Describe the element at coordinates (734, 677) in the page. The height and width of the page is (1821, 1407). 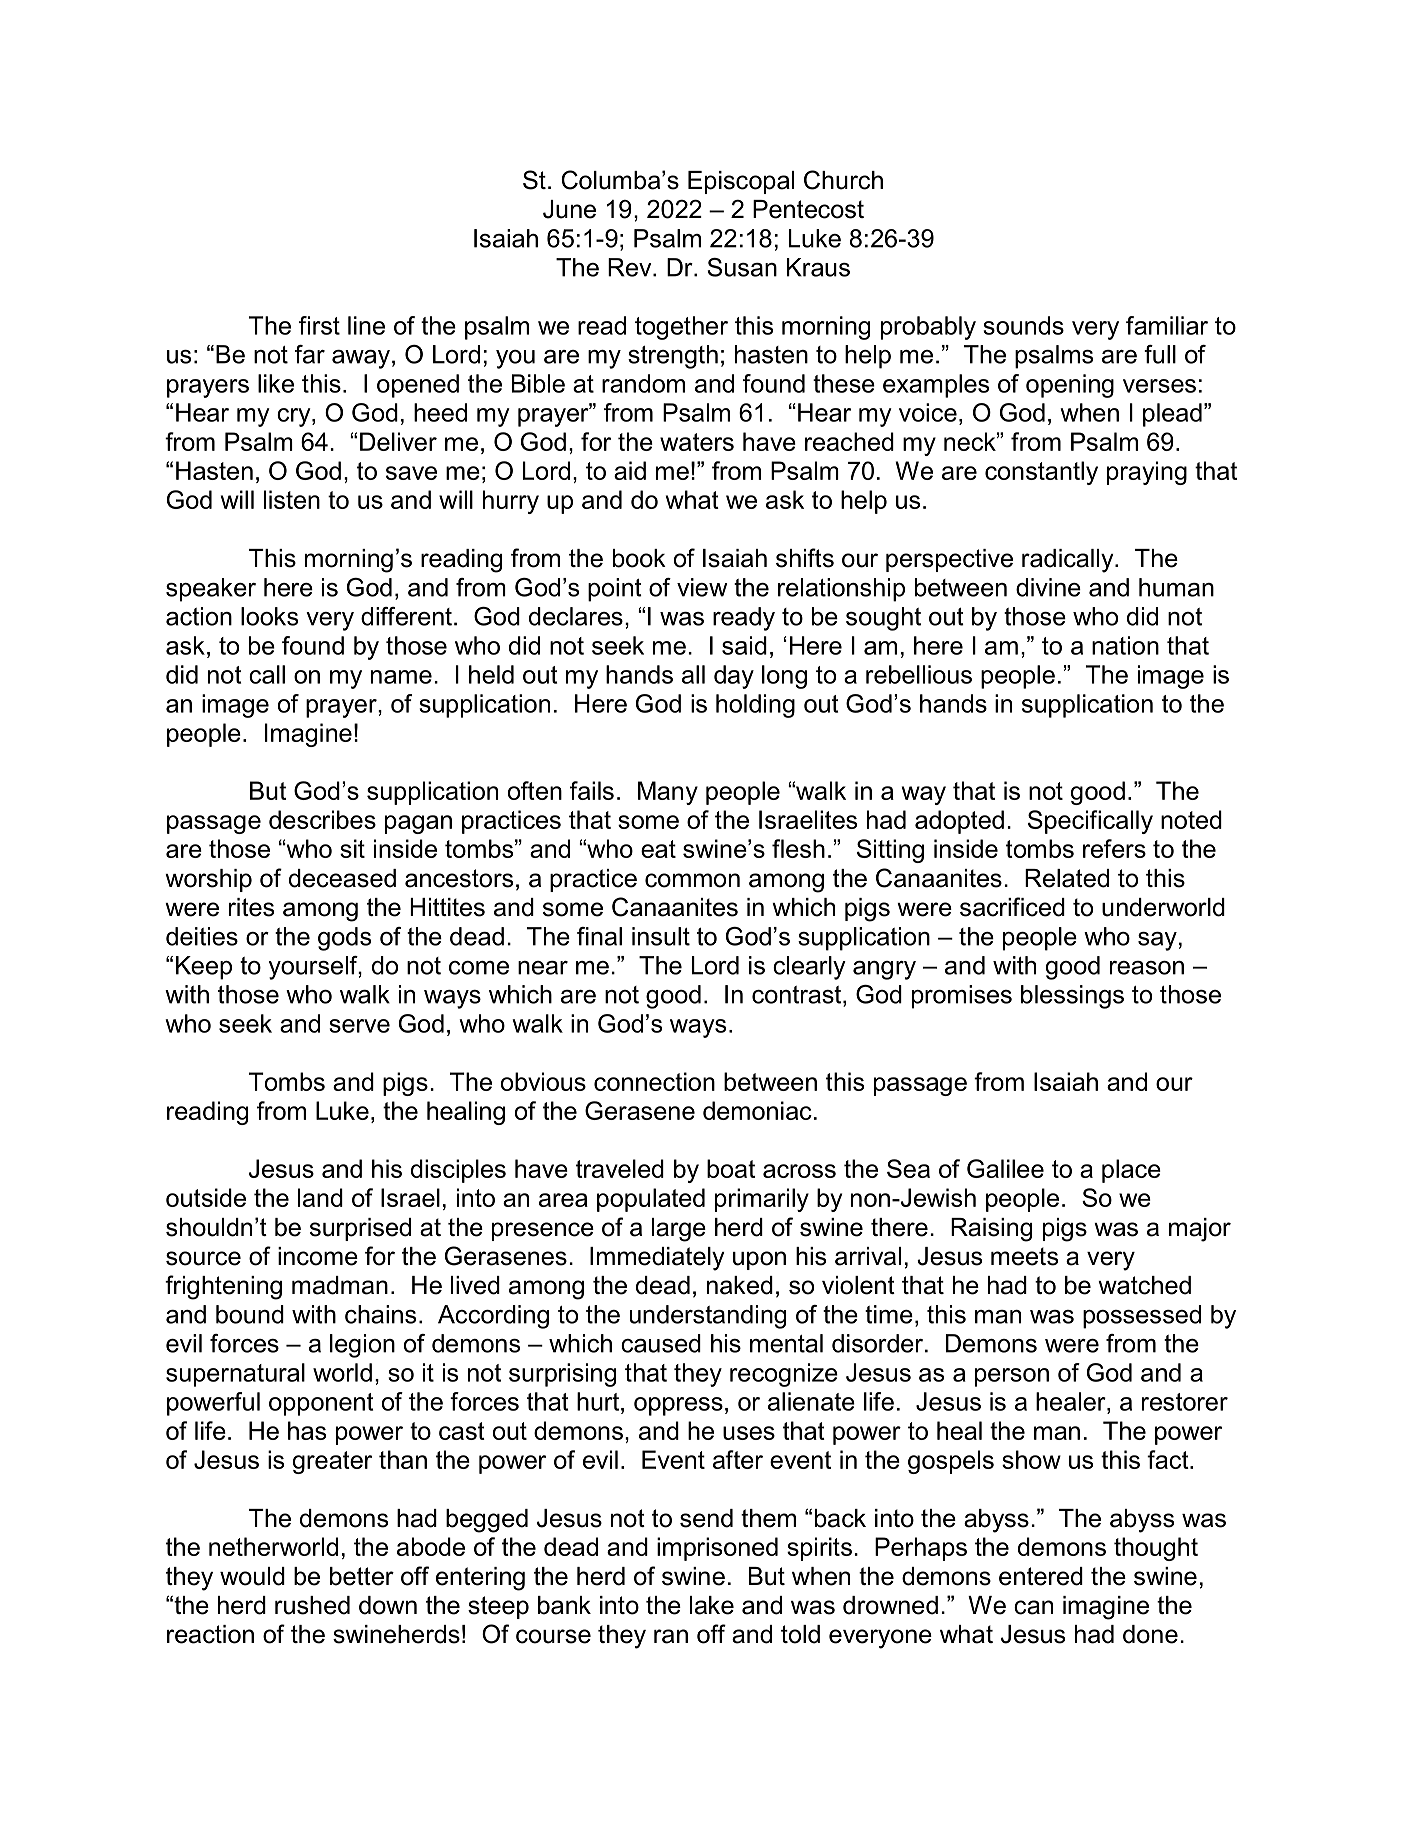
I see `day` at that location.
